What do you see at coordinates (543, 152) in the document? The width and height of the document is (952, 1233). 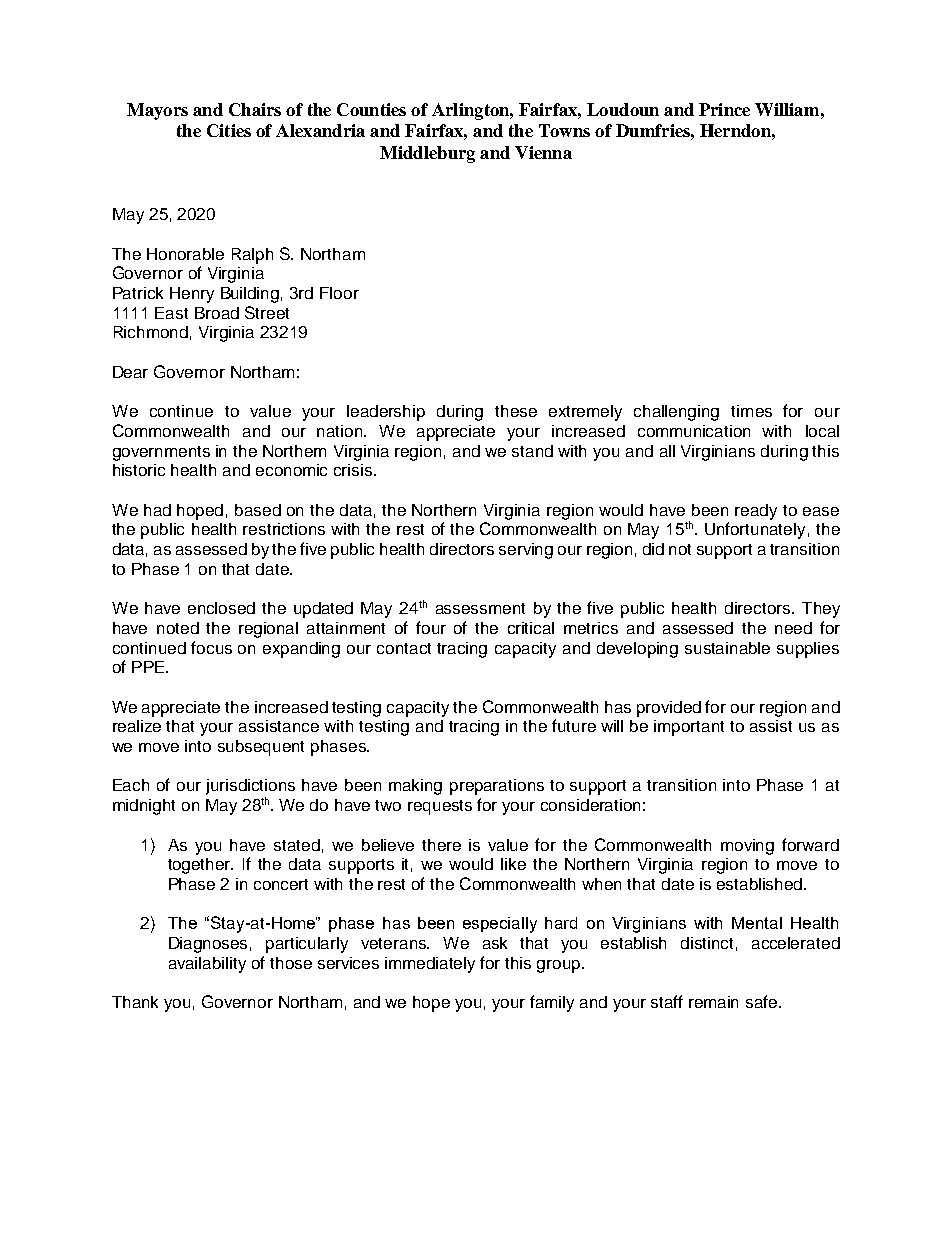 I see `Vienna` at bounding box center [543, 152].
